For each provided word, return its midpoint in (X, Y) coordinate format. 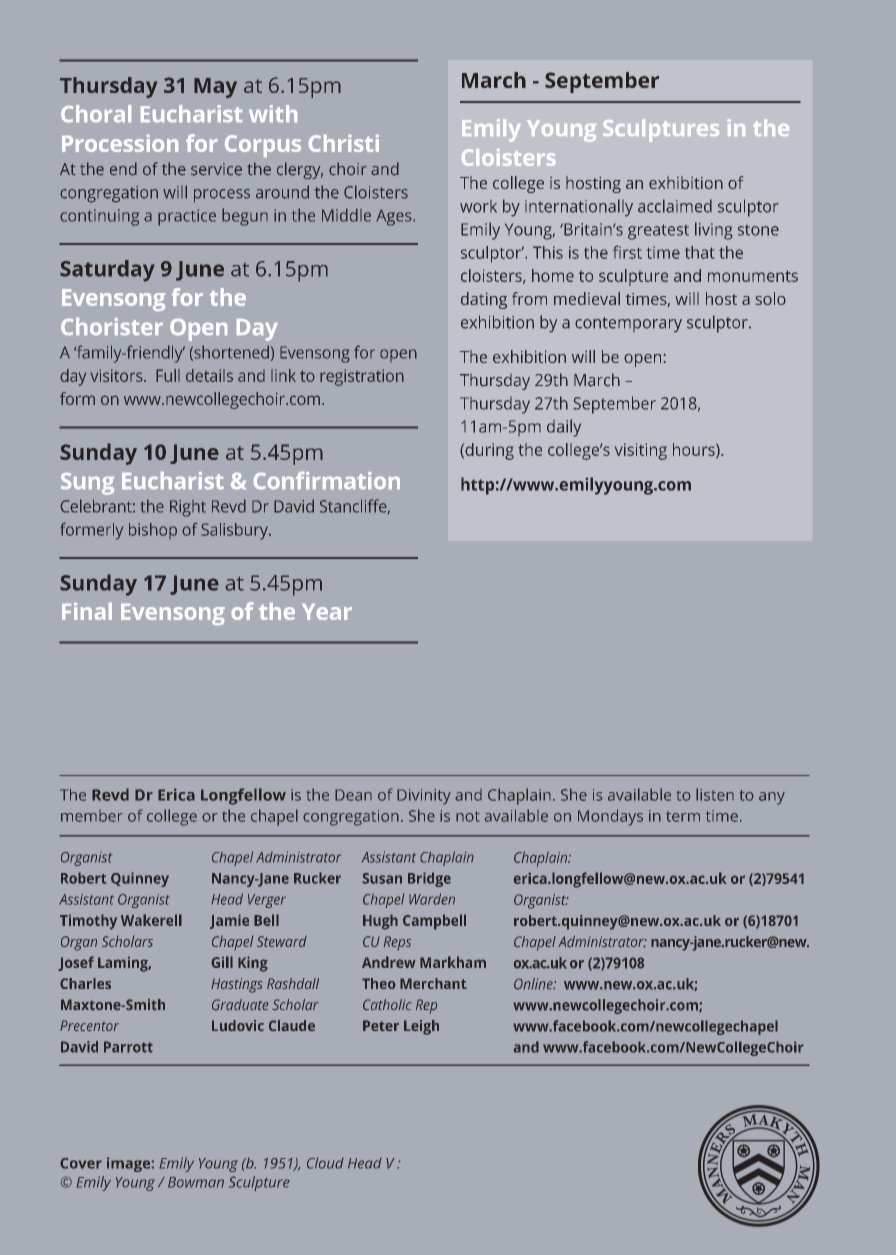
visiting (641, 451)
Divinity (424, 797)
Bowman (196, 1182)
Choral (96, 113)
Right (188, 508)
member (92, 816)
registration (362, 377)
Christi (344, 143)
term (683, 816)
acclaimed (675, 206)
